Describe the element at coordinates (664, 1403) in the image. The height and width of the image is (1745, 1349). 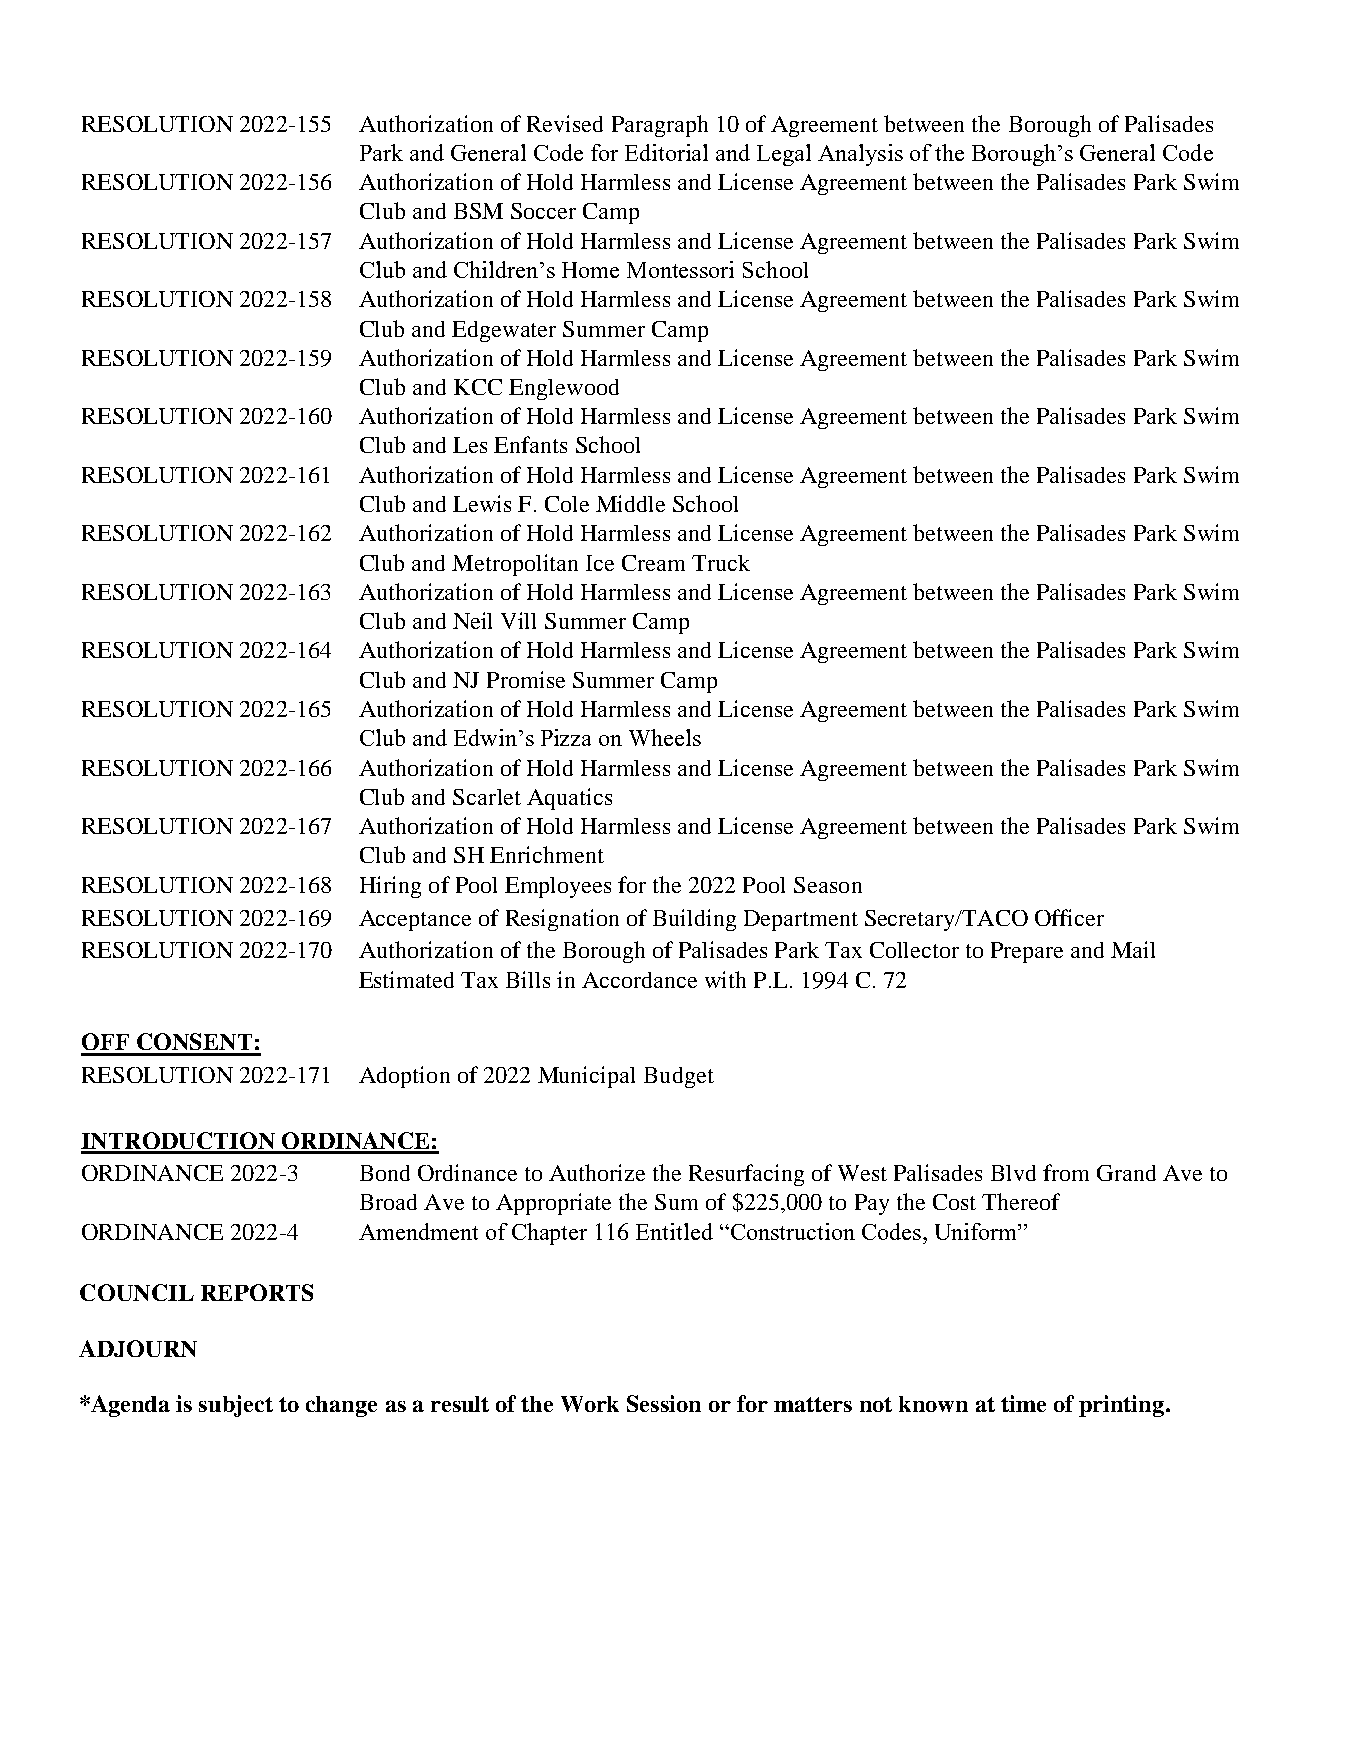
I see `Session` at that location.
